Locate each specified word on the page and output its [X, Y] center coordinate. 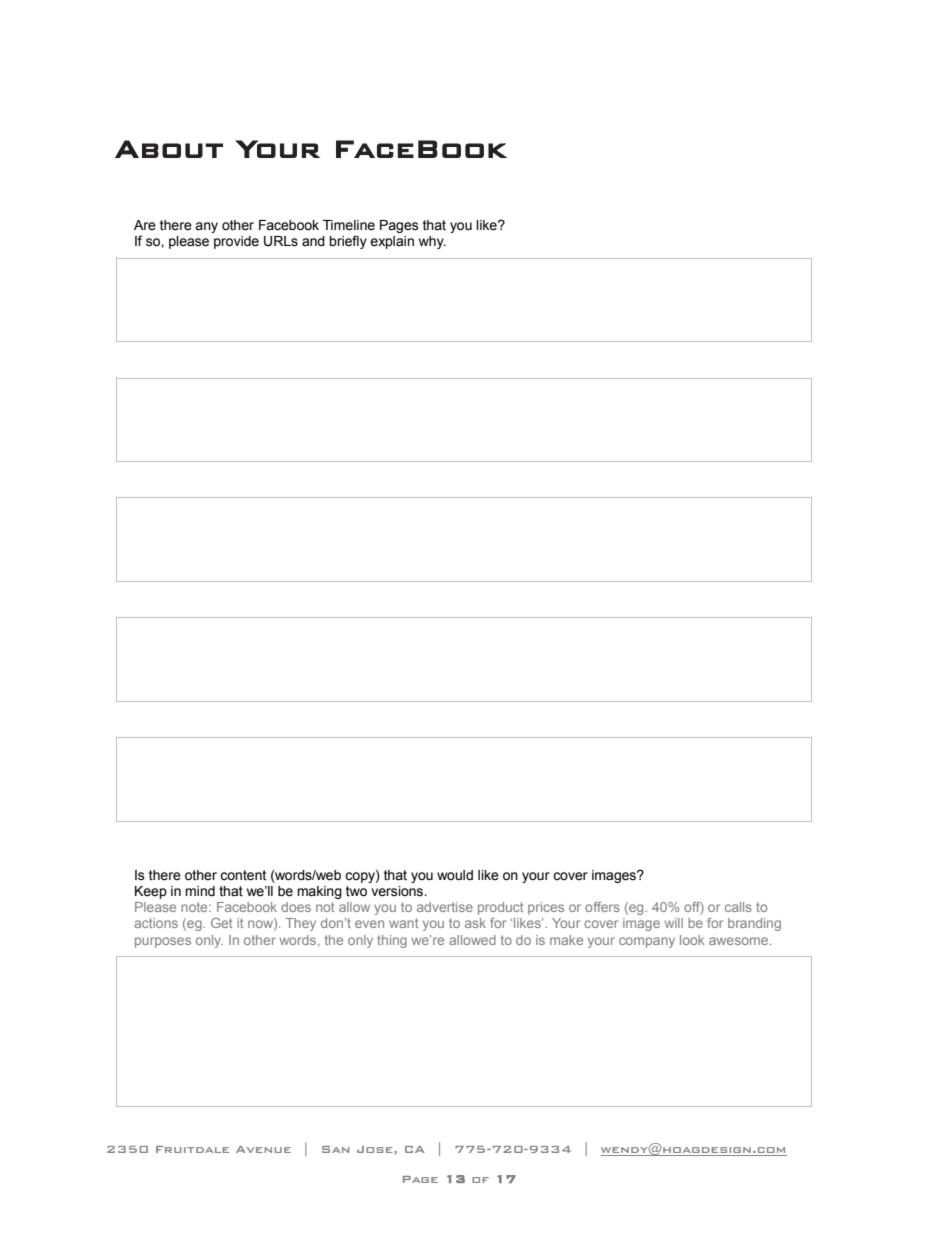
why [432, 242]
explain [392, 242]
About [169, 149]
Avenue [263, 1149]
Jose [376, 1149]
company [647, 942]
